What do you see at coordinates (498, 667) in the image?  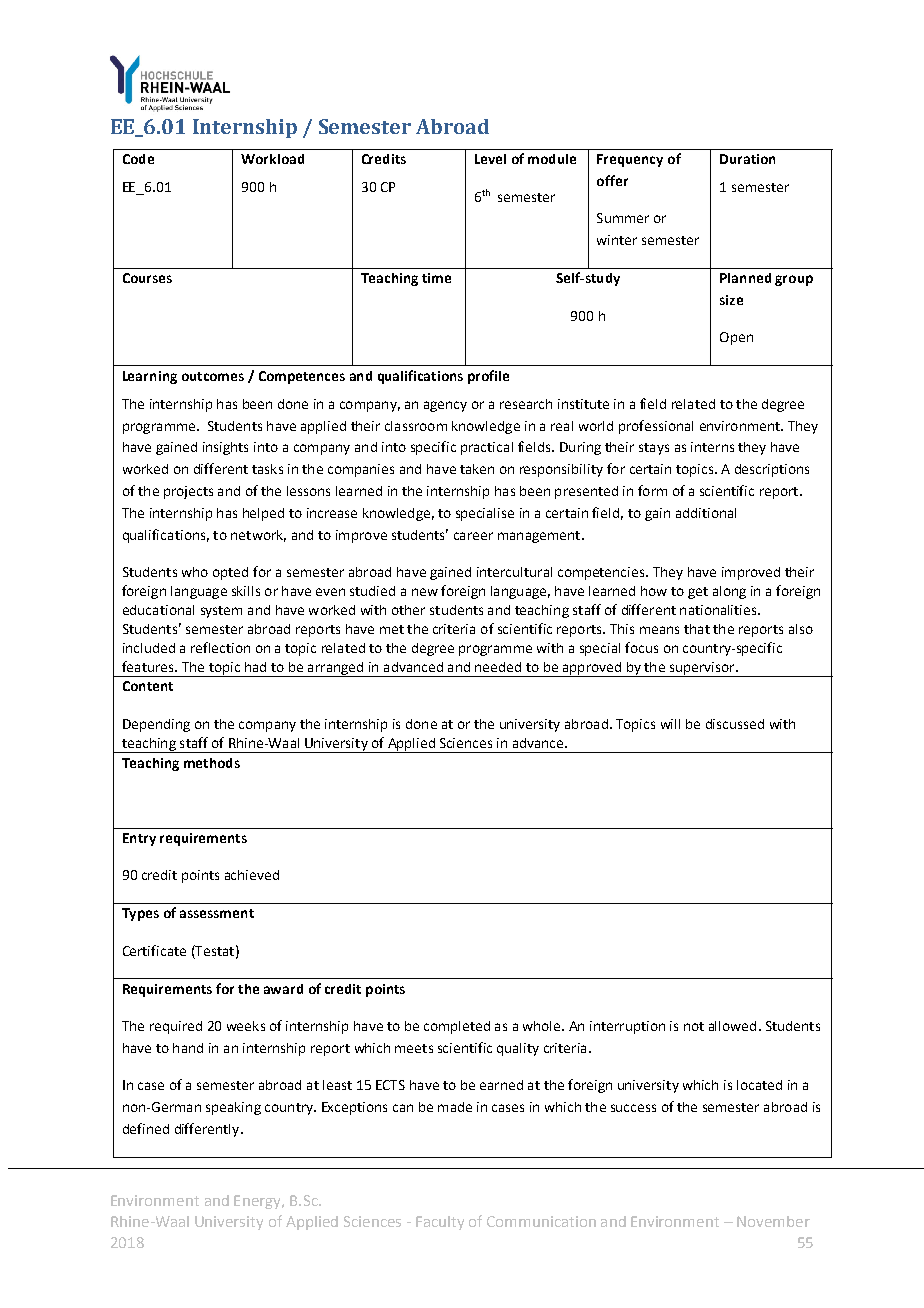 I see `needed` at bounding box center [498, 667].
